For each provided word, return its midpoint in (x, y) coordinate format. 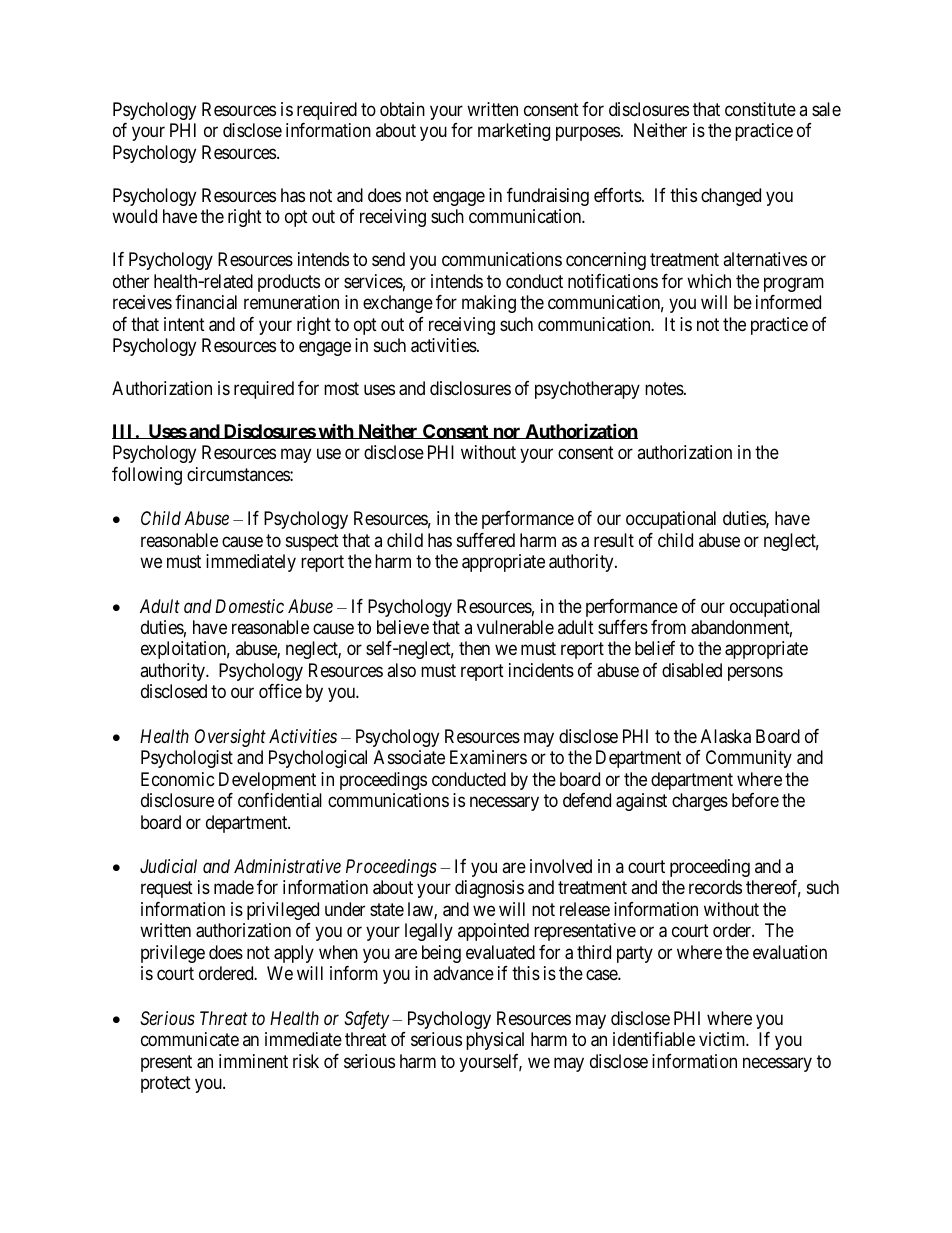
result (614, 540)
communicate (190, 1039)
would (134, 216)
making (489, 304)
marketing (514, 132)
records (715, 887)
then (474, 648)
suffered (486, 540)
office (280, 691)
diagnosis (489, 889)
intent (184, 324)
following (147, 476)
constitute (760, 109)
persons (755, 673)
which (709, 281)
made (234, 887)
